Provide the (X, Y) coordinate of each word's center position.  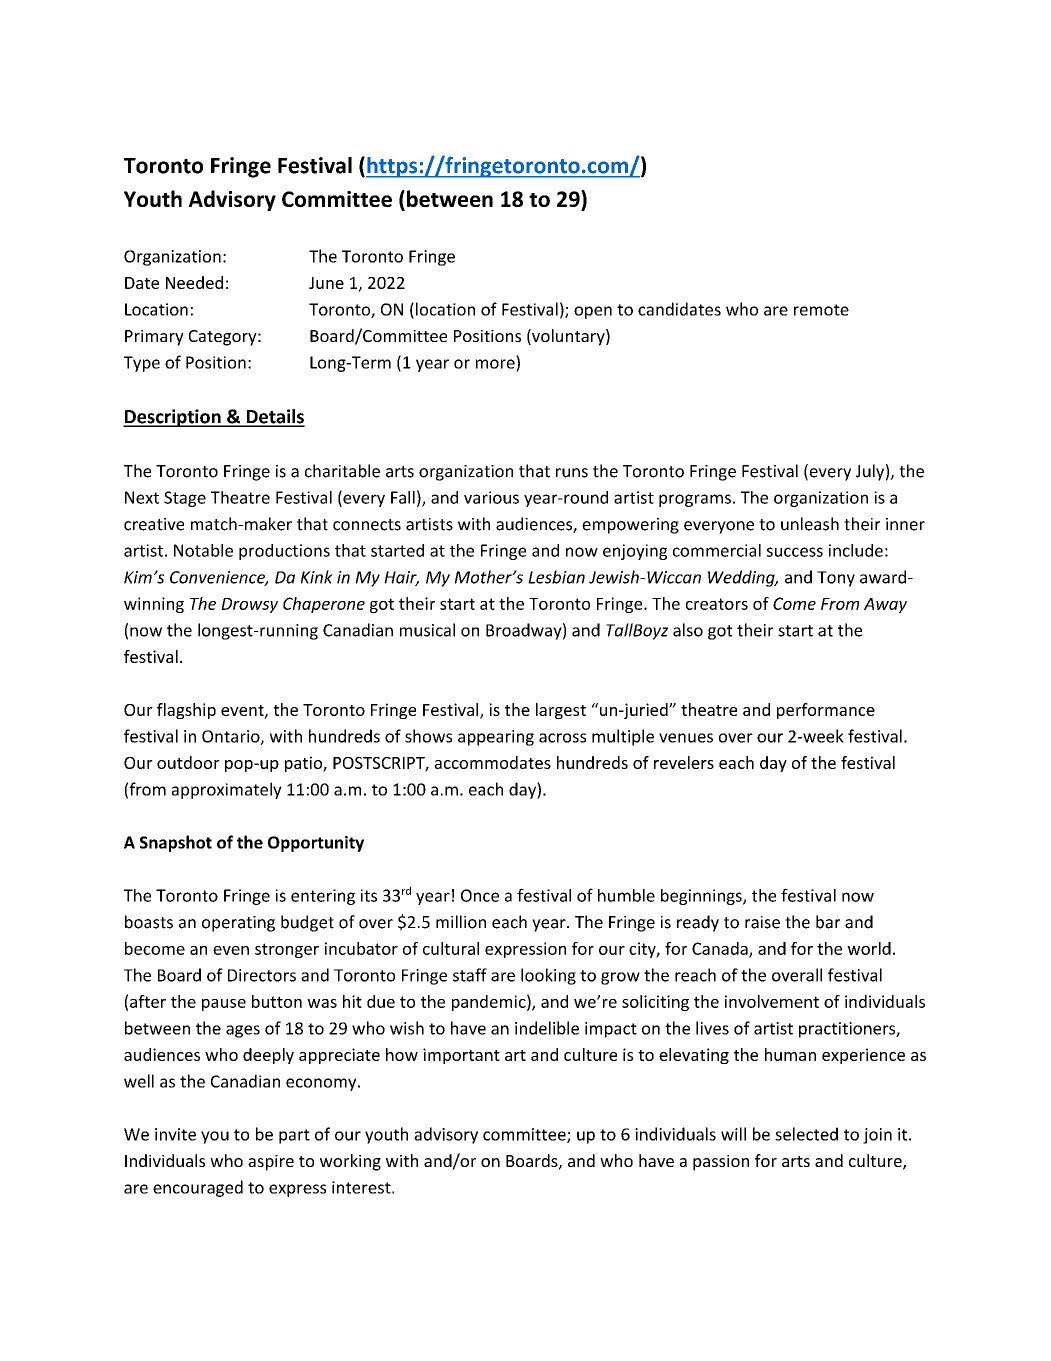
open (593, 312)
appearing (496, 738)
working (350, 1162)
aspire (271, 1163)
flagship (186, 711)
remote (821, 310)
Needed (194, 282)
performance (826, 711)
